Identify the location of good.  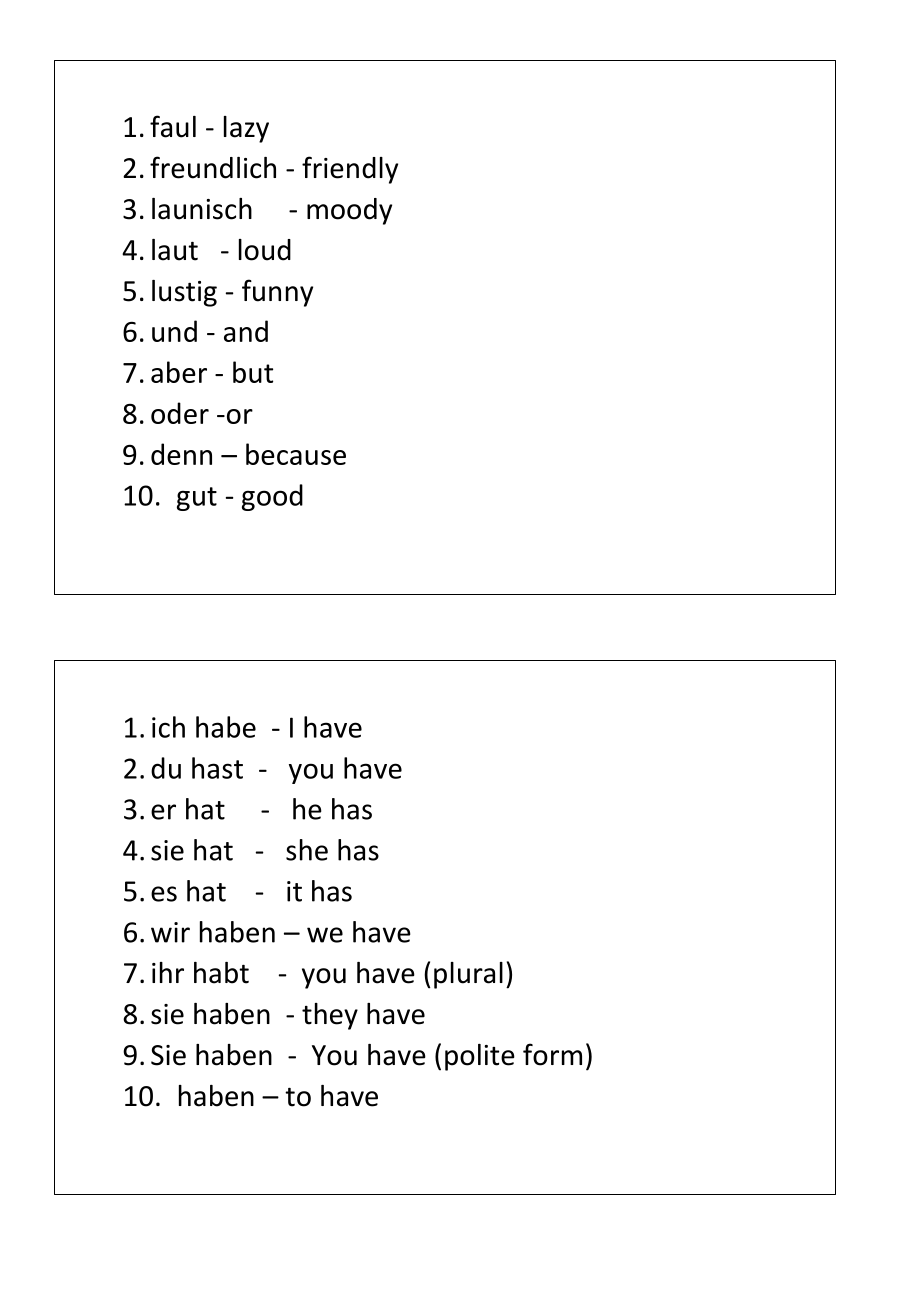
(272, 497).
